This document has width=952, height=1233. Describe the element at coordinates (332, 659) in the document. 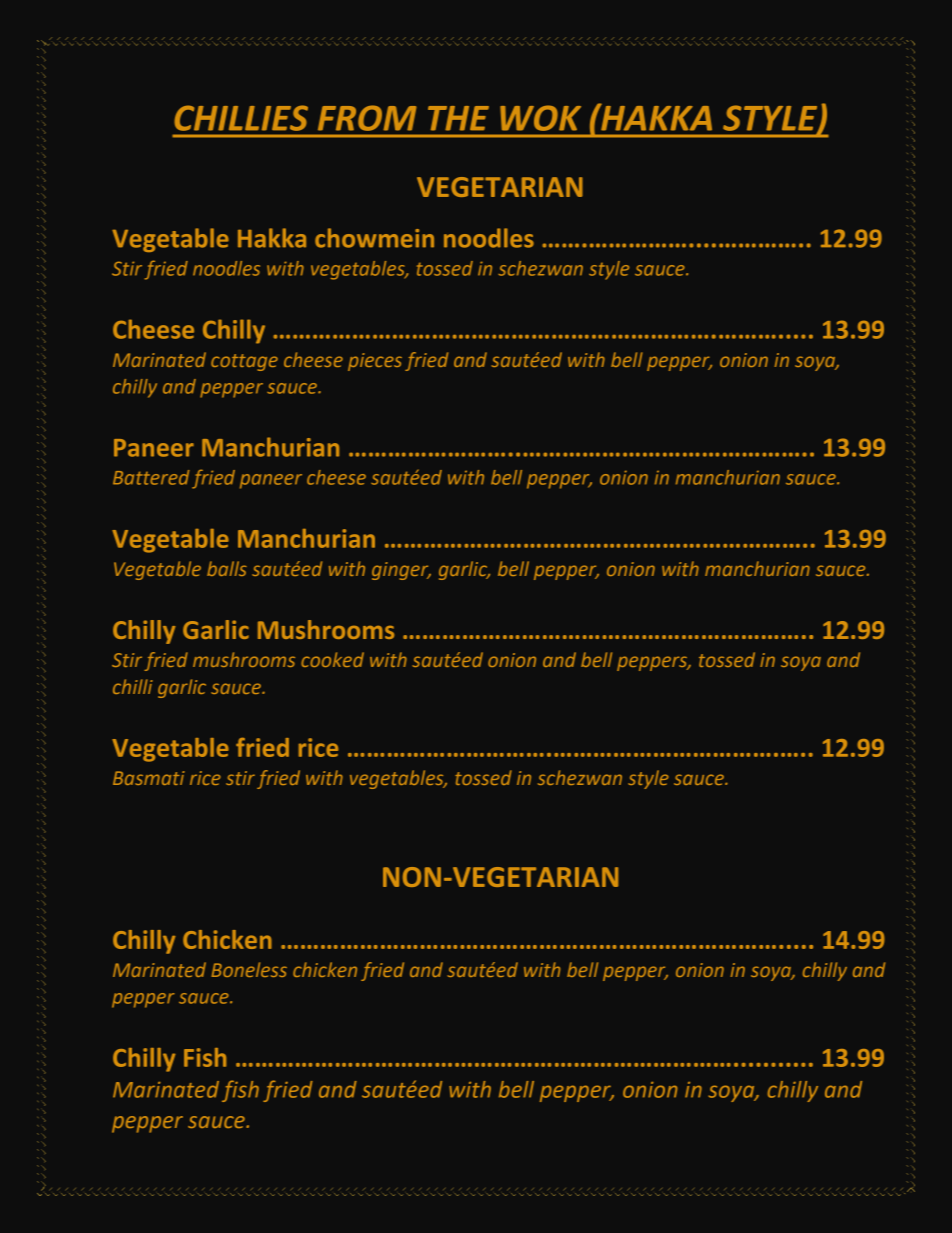

I see `cooked` at that location.
